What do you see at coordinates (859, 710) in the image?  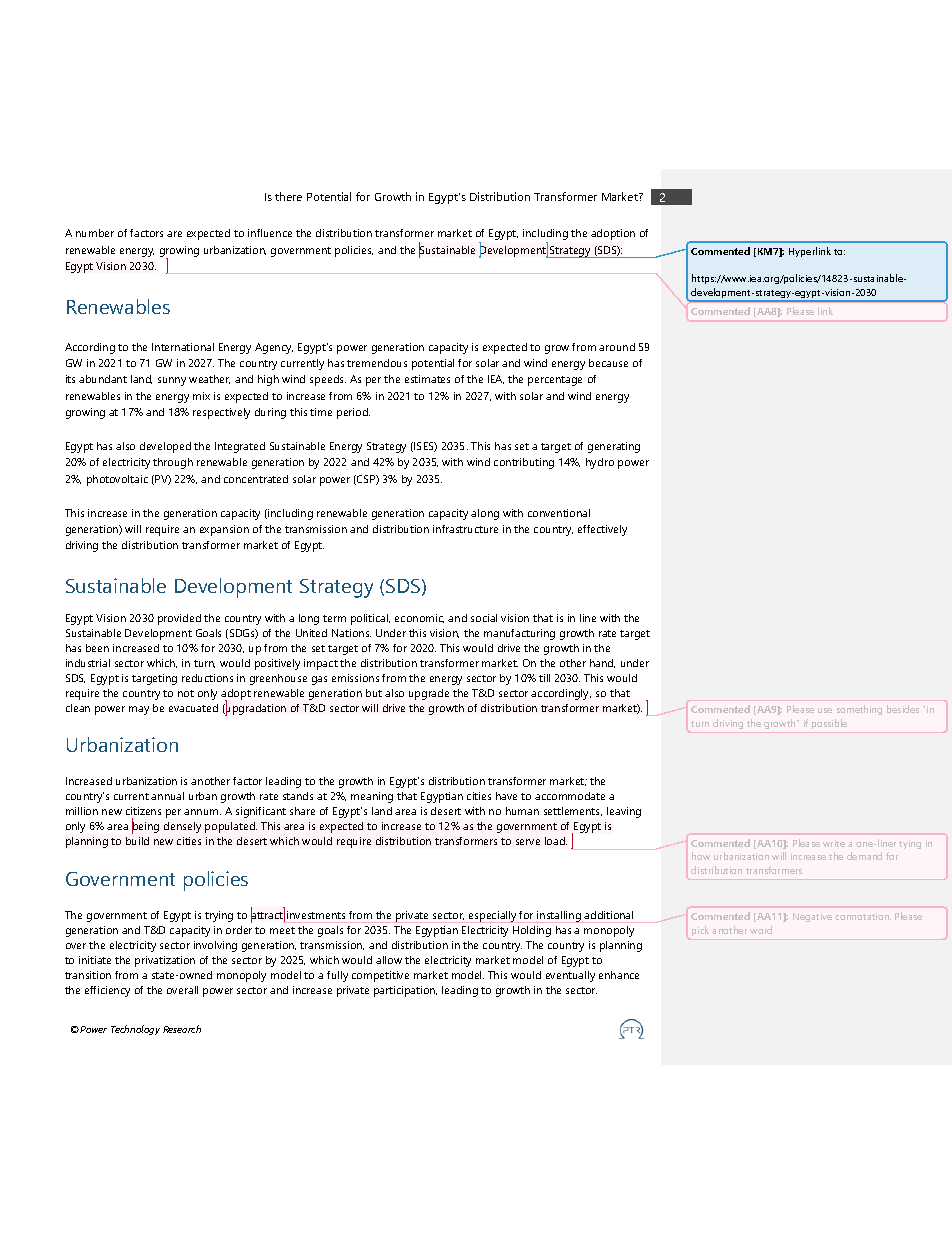 I see `something` at bounding box center [859, 710].
